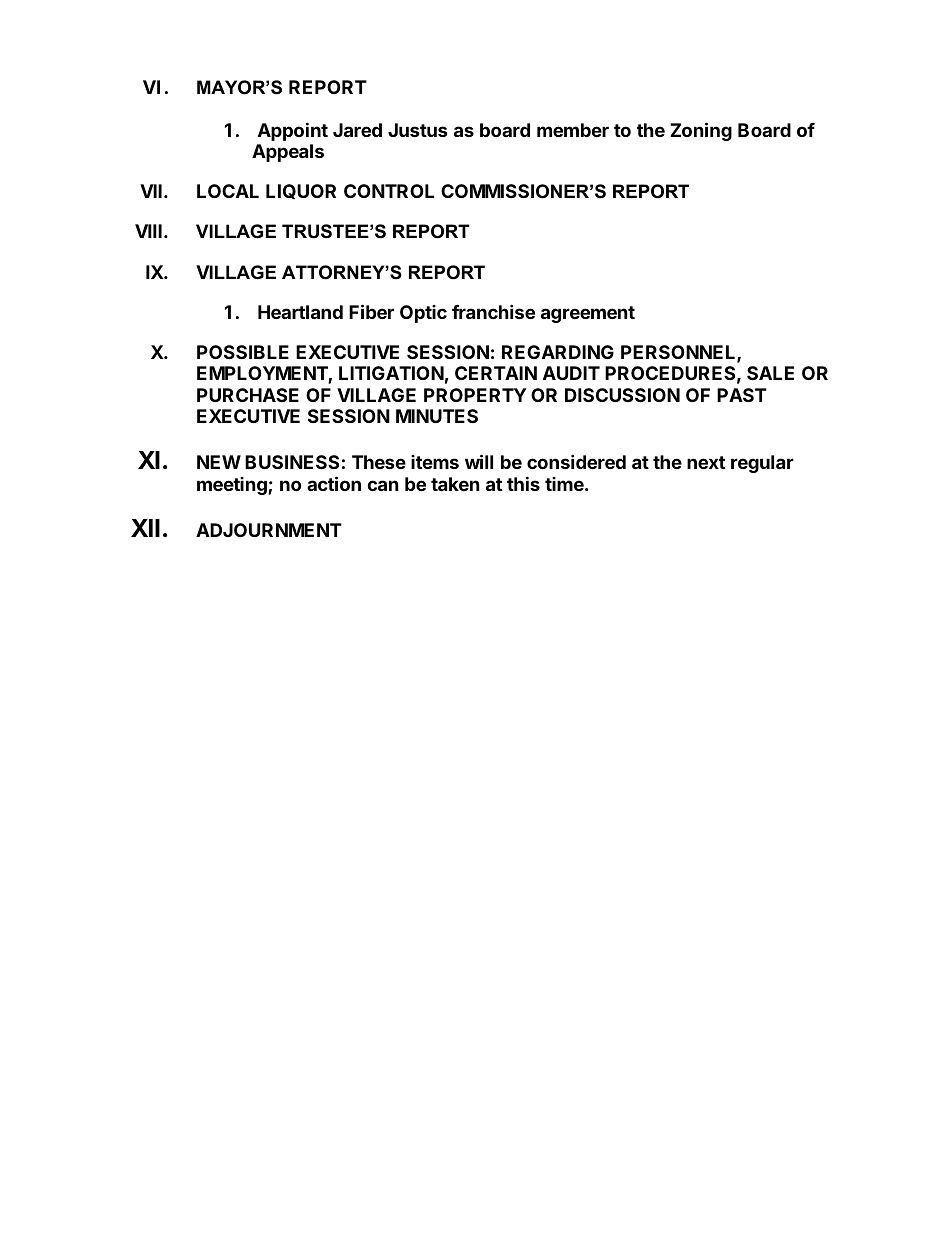 The width and height of the screenshot is (952, 1233). What do you see at coordinates (701, 131) in the screenshot?
I see `Zoning` at bounding box center [701, 131].
